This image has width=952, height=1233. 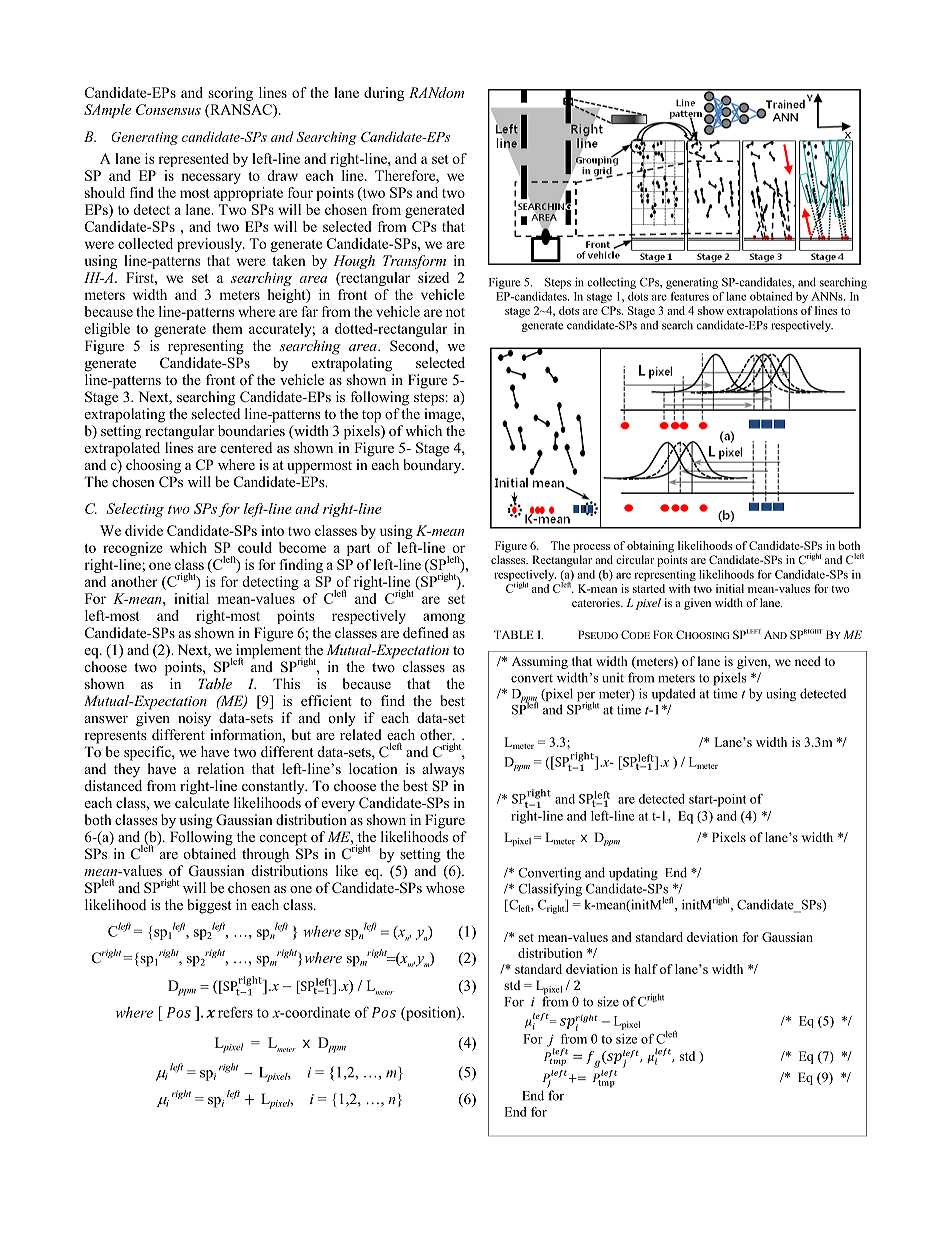 What do you see at coordinates (414, 262) in the image?
I see `Transform` at bounding box center [414, 262].
